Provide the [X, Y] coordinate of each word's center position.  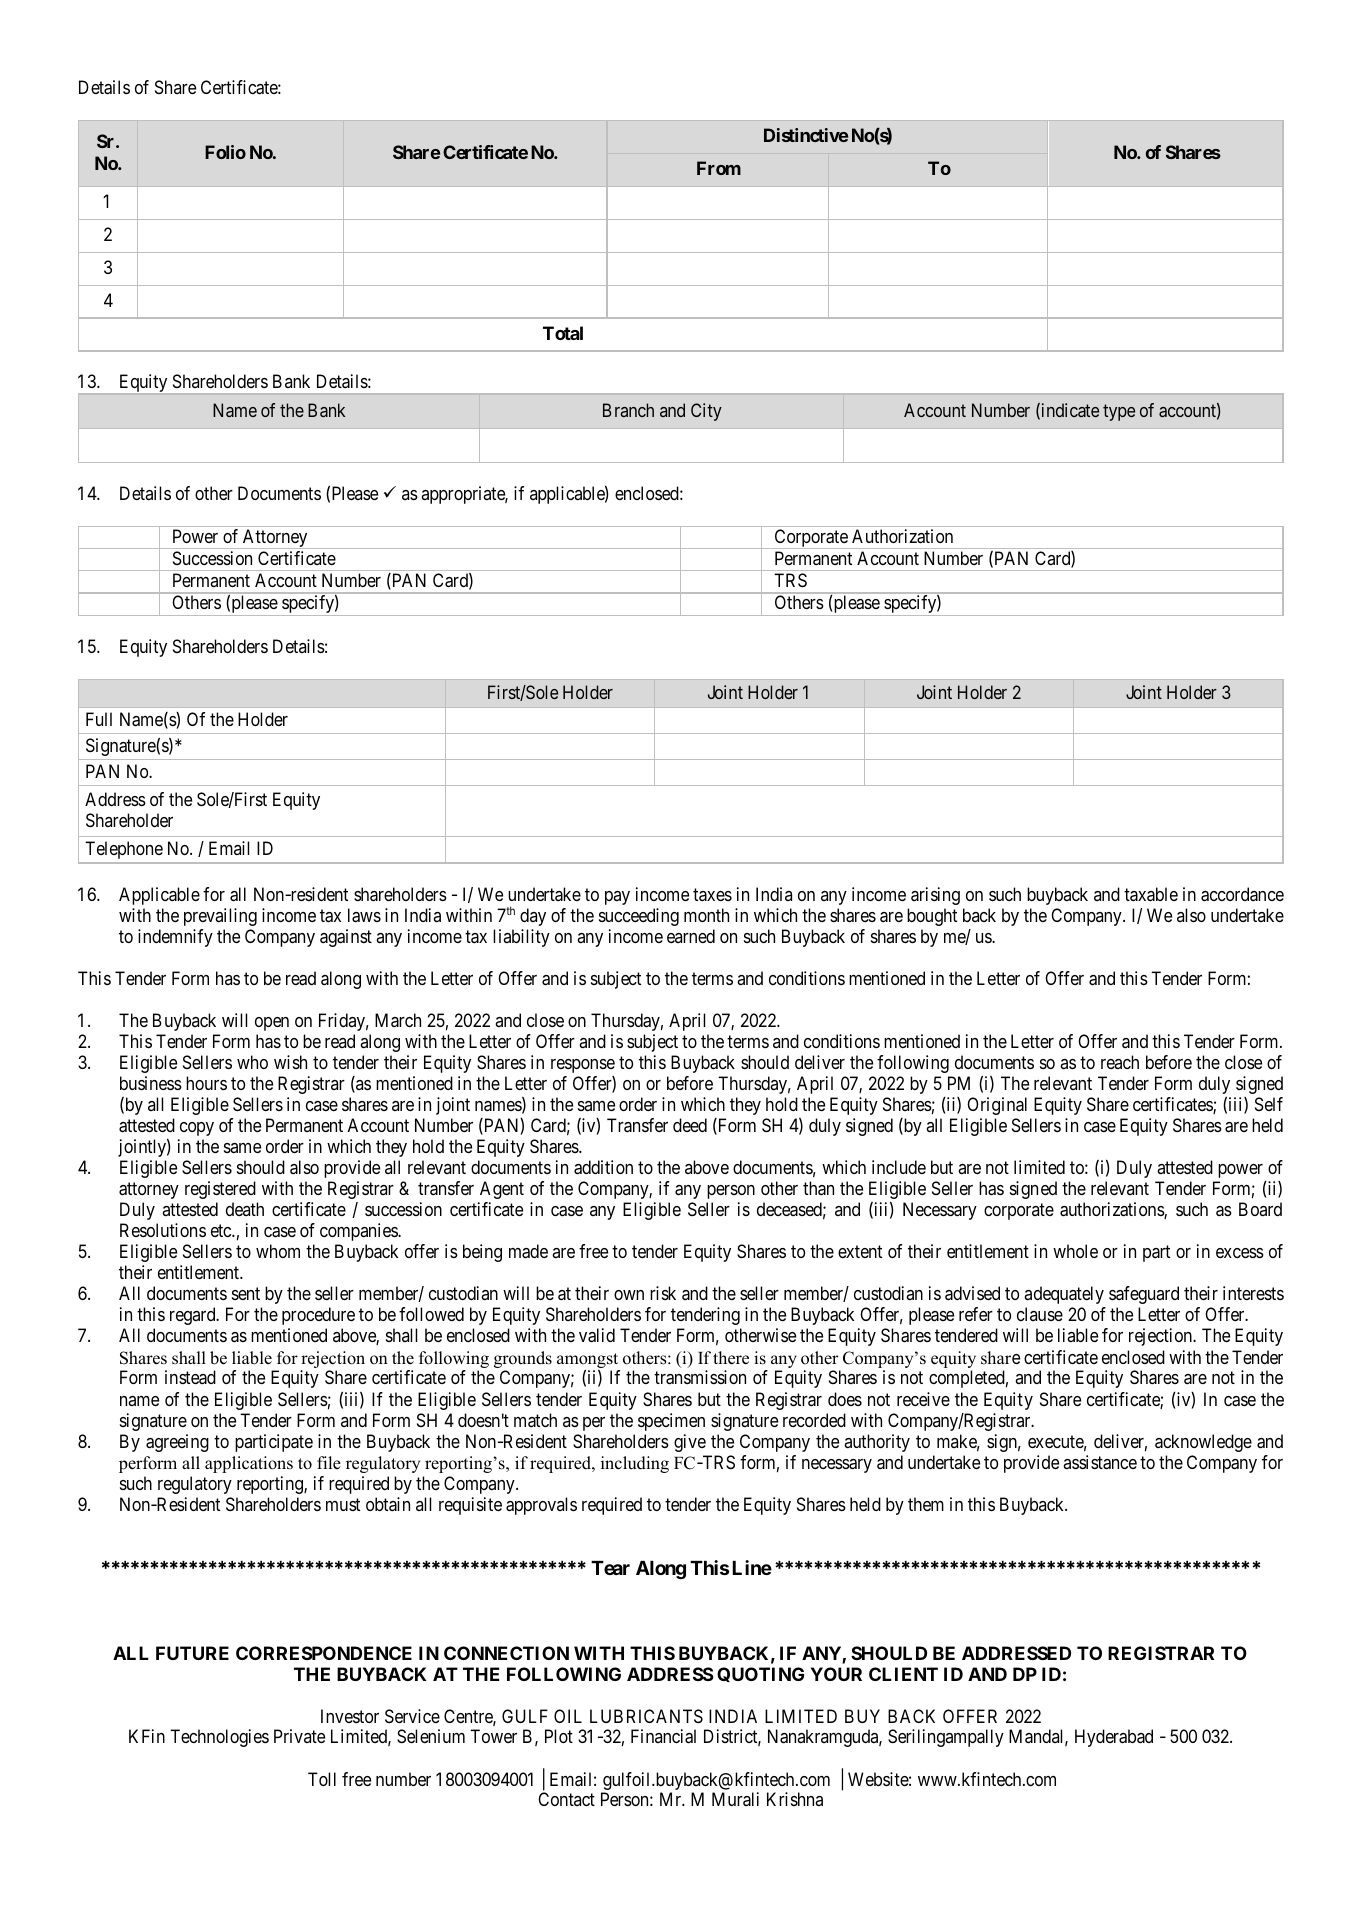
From [719, 168]
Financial [663, 1736]
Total [563, 333]
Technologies [219, 1738]
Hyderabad [1114, 1738]
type [1119, 412]
